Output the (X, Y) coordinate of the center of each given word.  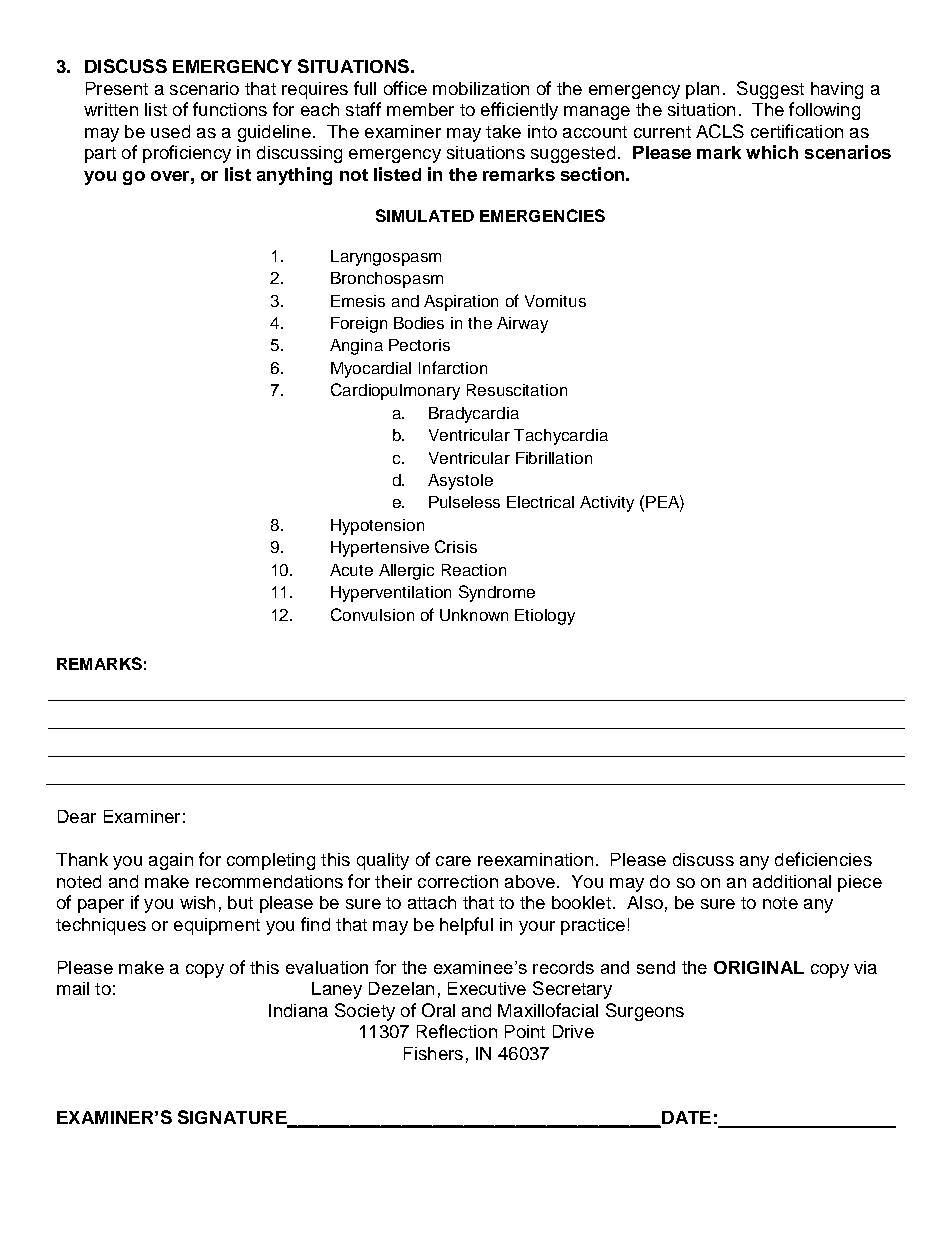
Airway (522, 325)
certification (797, 131)
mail (73, 988)
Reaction (474, 570)
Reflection (457, 1031)
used (170, 131)
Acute (351, 570)
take (503, 131)
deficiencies (823, 859)
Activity (607, 504)
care (453, 861)
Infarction (453, 367)
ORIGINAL (759, 967)
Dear (77, 816)
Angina (356, 347)
